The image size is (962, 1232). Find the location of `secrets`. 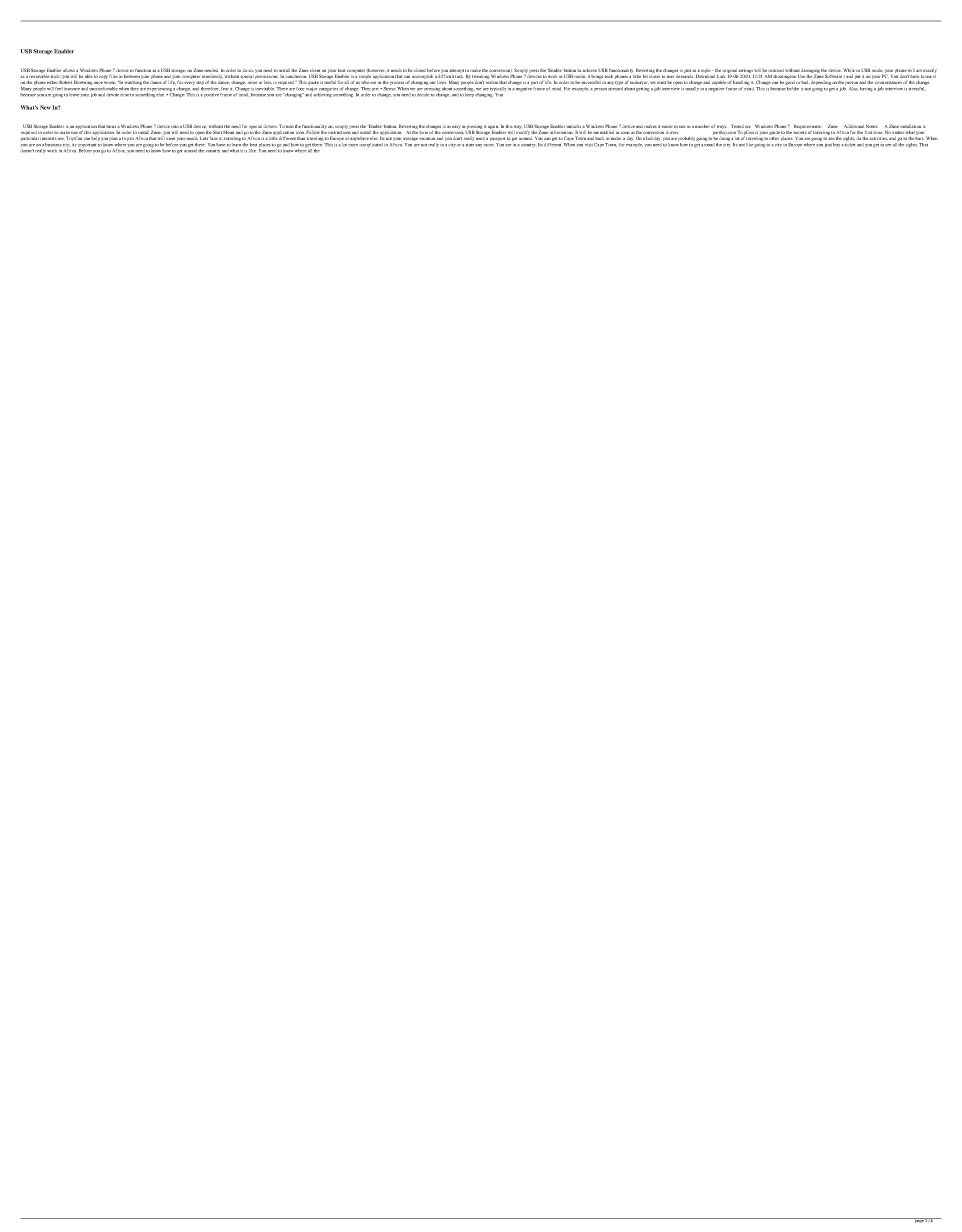

secrets is located at coordinates (800, 133).
